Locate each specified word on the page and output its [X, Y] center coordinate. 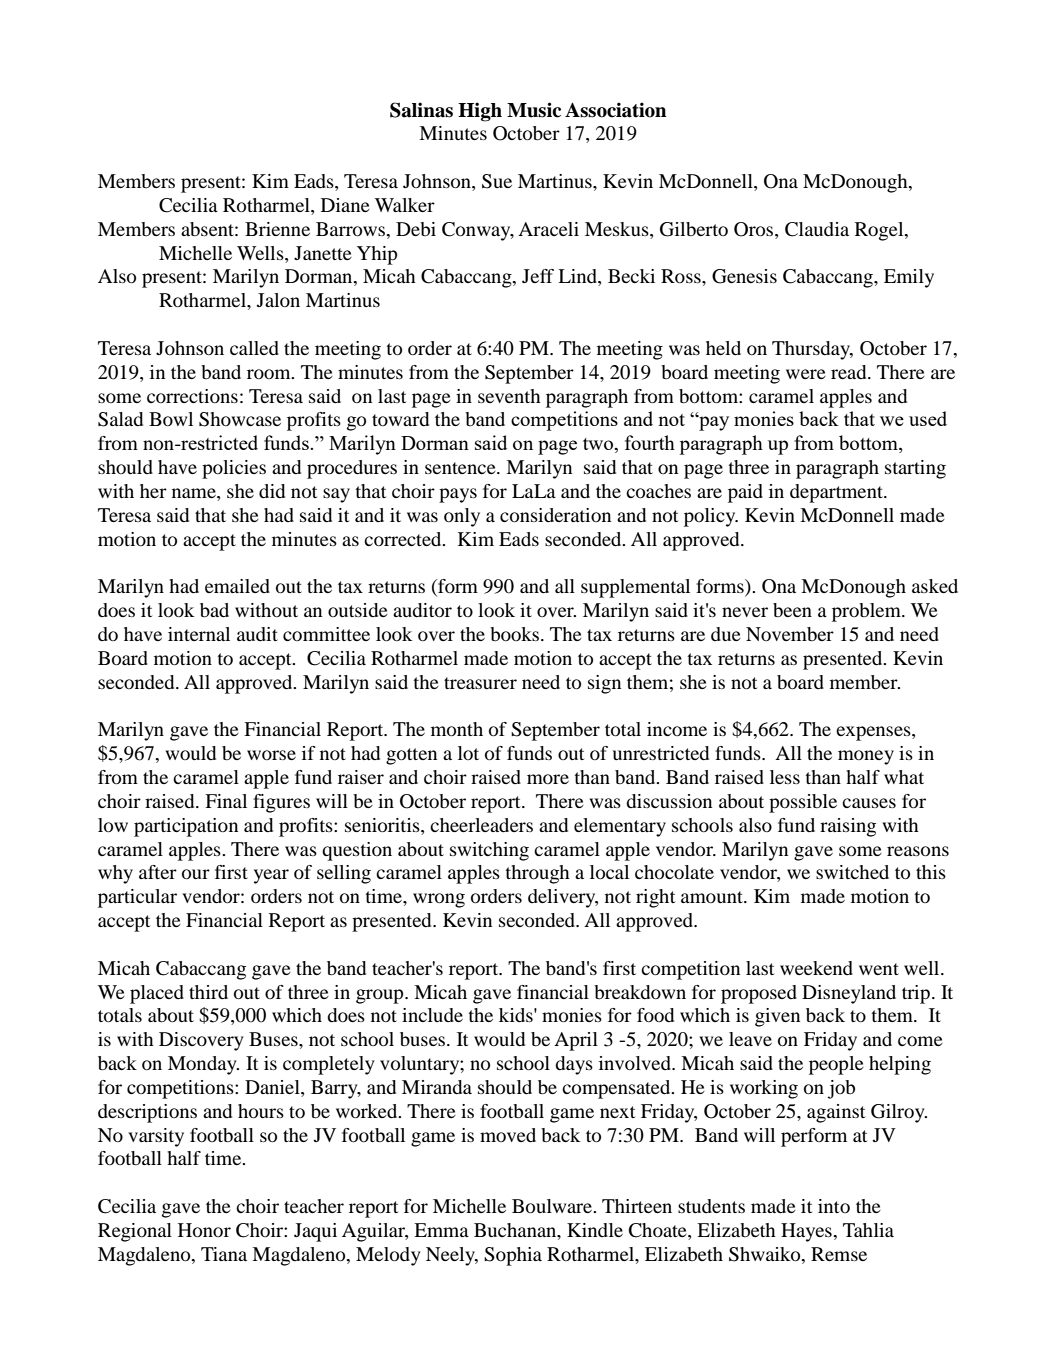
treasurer [480, 683]
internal [199, 634]
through [537, 874]
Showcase [240, 419]
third [208, 992]
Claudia [817, 229]
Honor [204, 1230]
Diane [345, 205]
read [850, 372]
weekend [816, 968]
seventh [509, 396]
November [790, 634]
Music [534, 110]
